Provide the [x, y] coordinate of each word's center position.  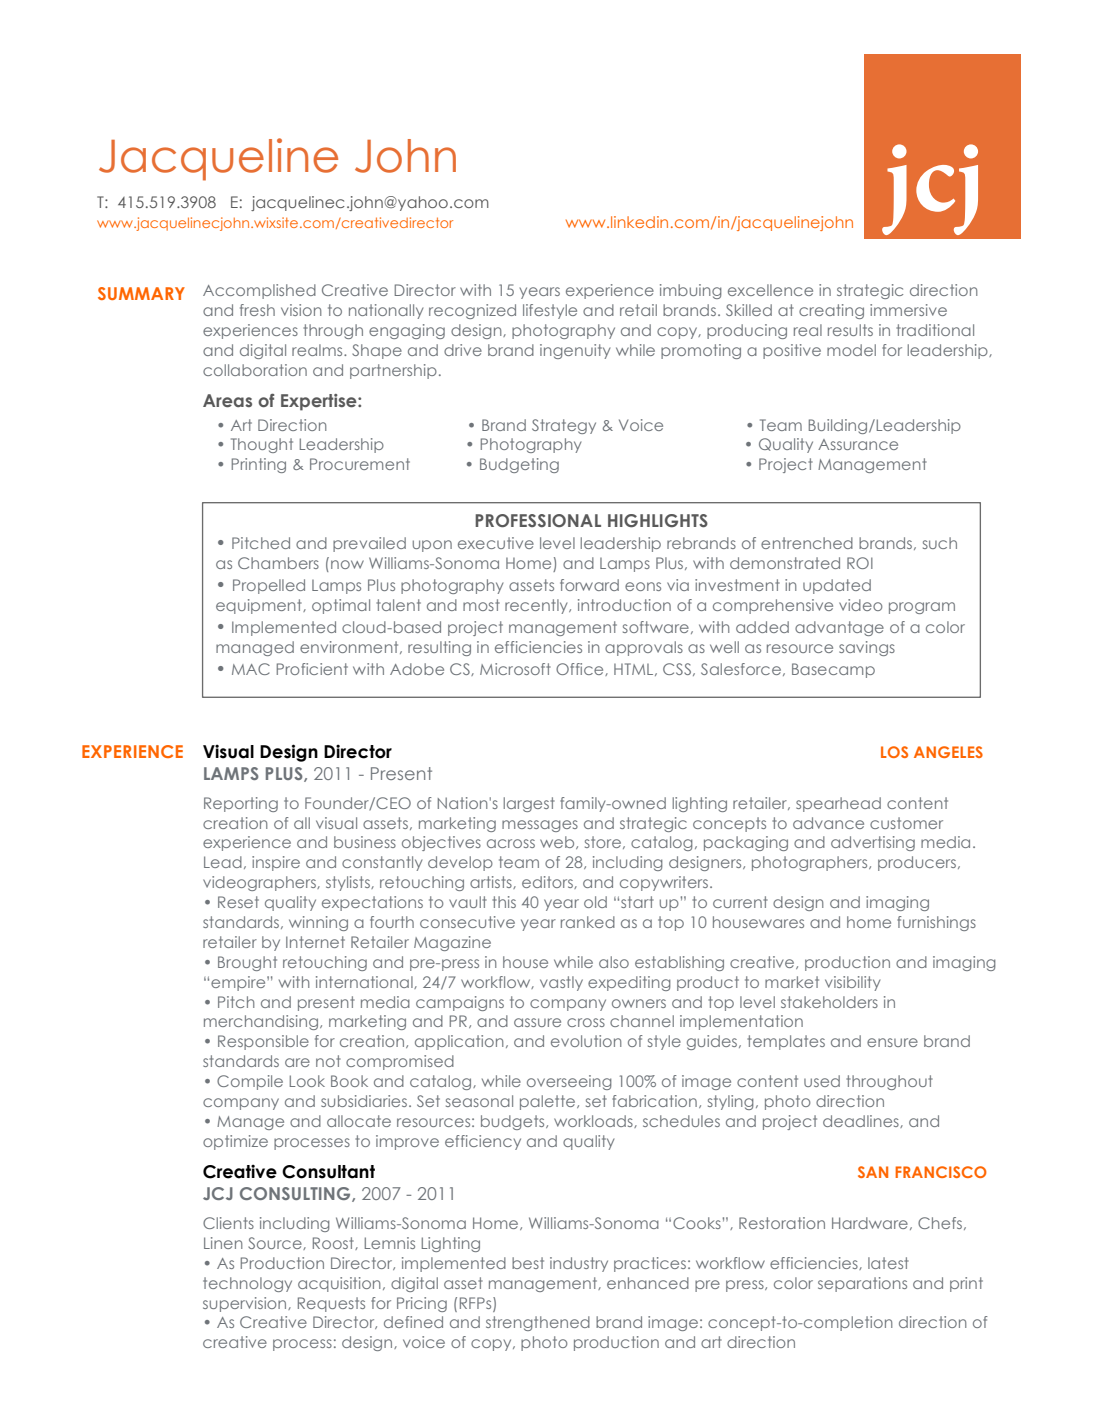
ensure [892, 1042]
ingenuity [575, 351]
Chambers [278, 563]
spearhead [838, 804]
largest [529, 804]
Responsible [263, 1042]
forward [589, 585]
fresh [257, 310]
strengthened [538, 1323]
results [850, 330]
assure [537, 1022]
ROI [860, 563]
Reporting [241, 804]
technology [247, 1284]
